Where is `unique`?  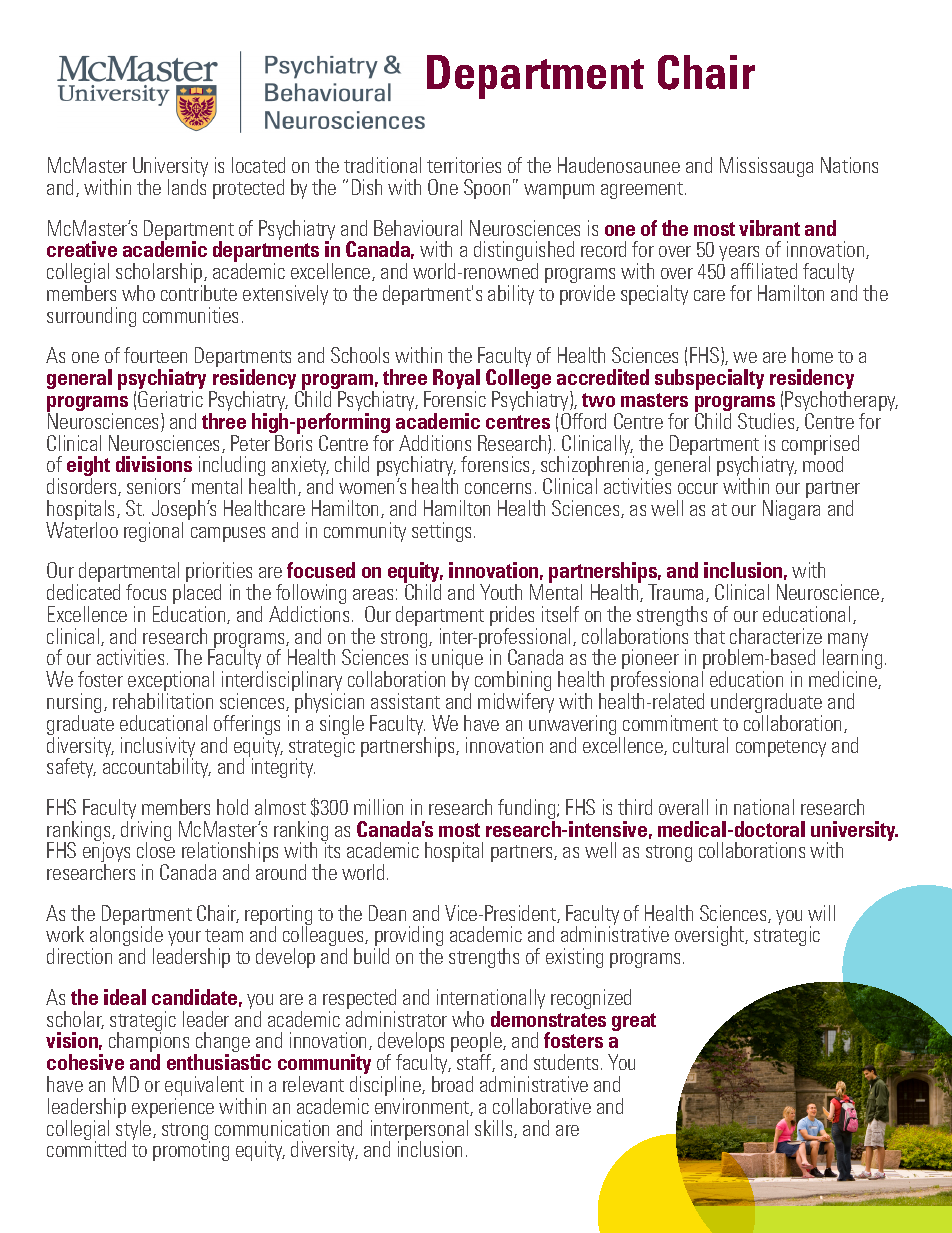 unique is located at coordinates (457, 660).
